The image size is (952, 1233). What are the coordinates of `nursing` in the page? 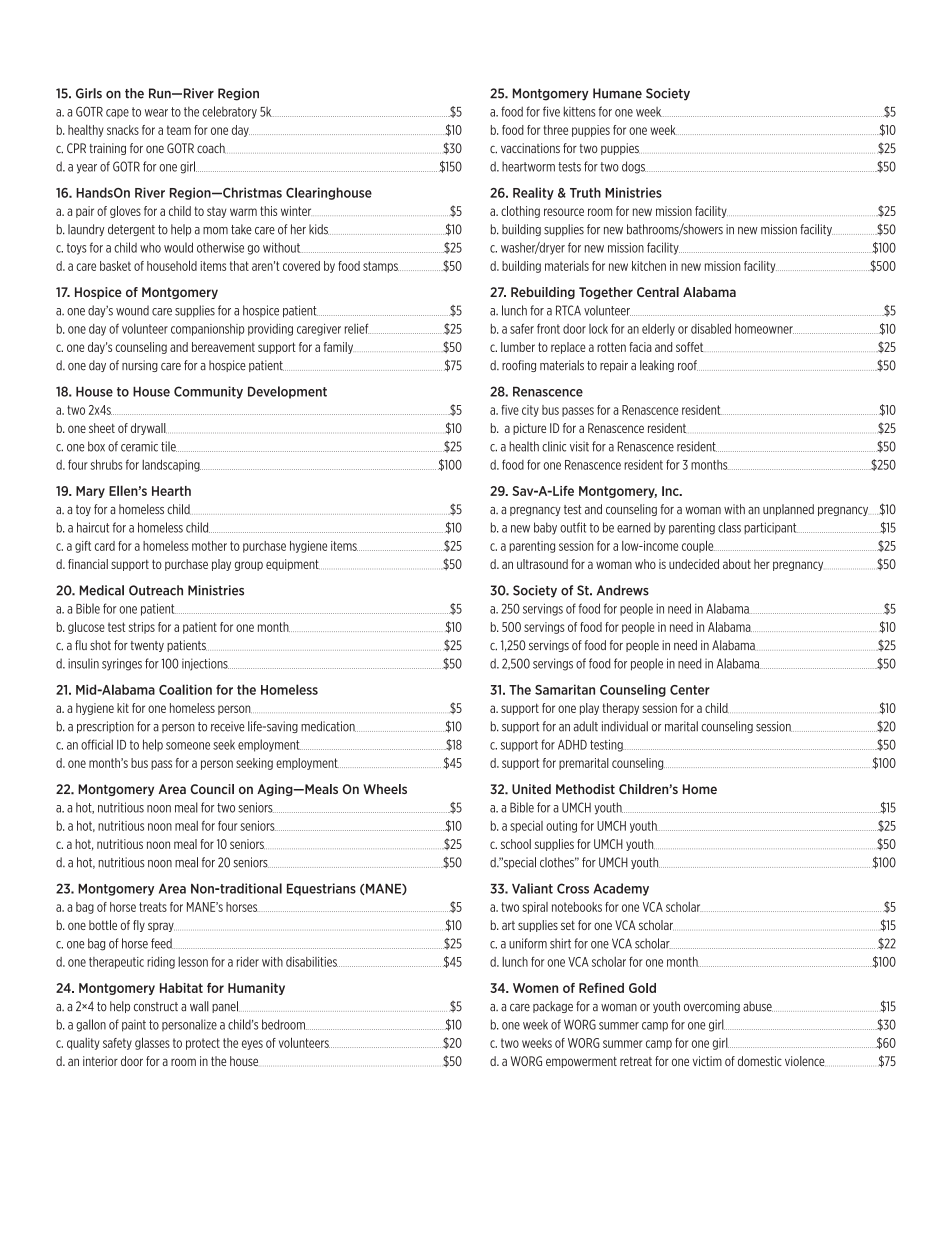 It's located at (140, 366).
